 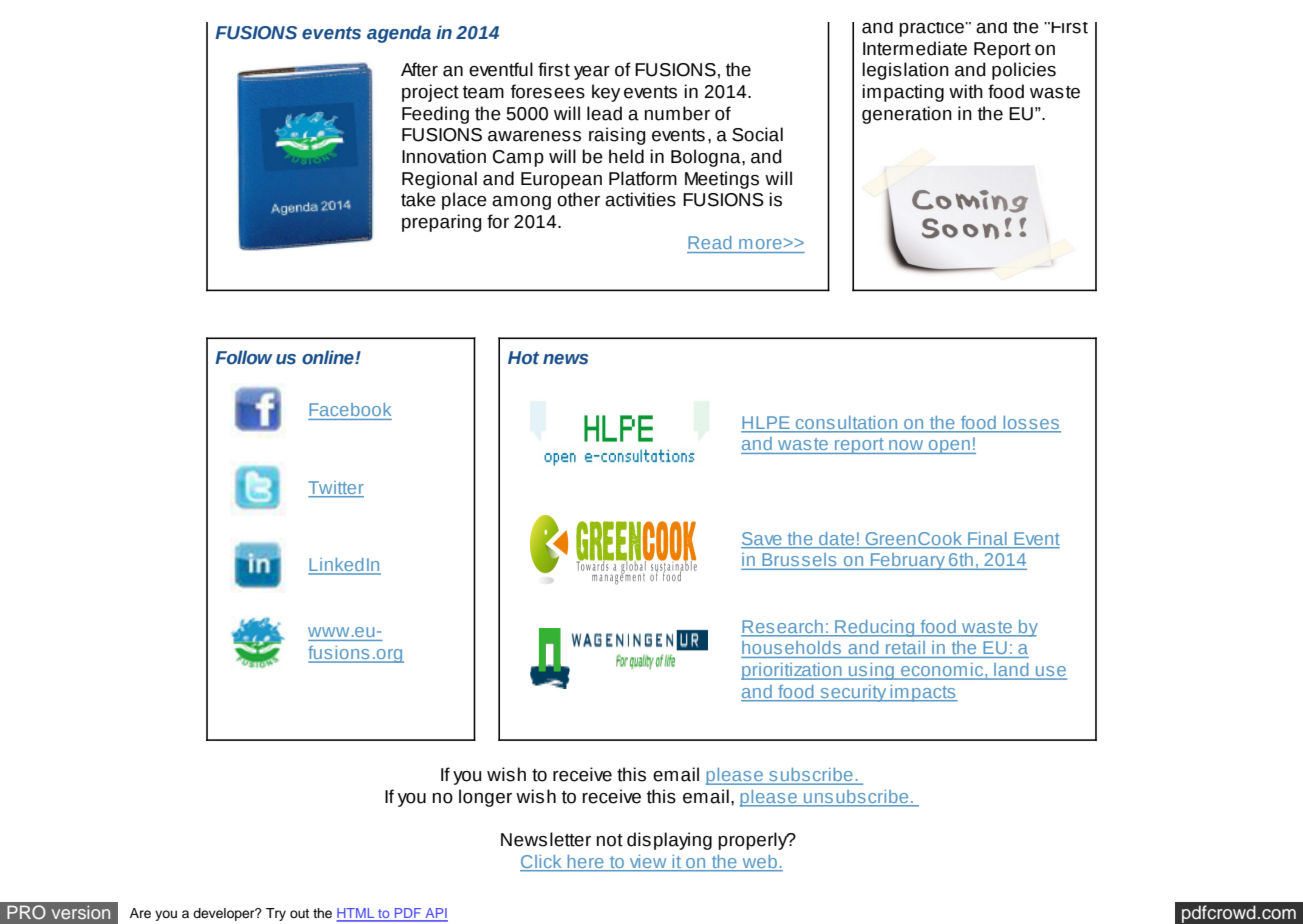 I want to click on Brussels, so click(x=799, y=559).
